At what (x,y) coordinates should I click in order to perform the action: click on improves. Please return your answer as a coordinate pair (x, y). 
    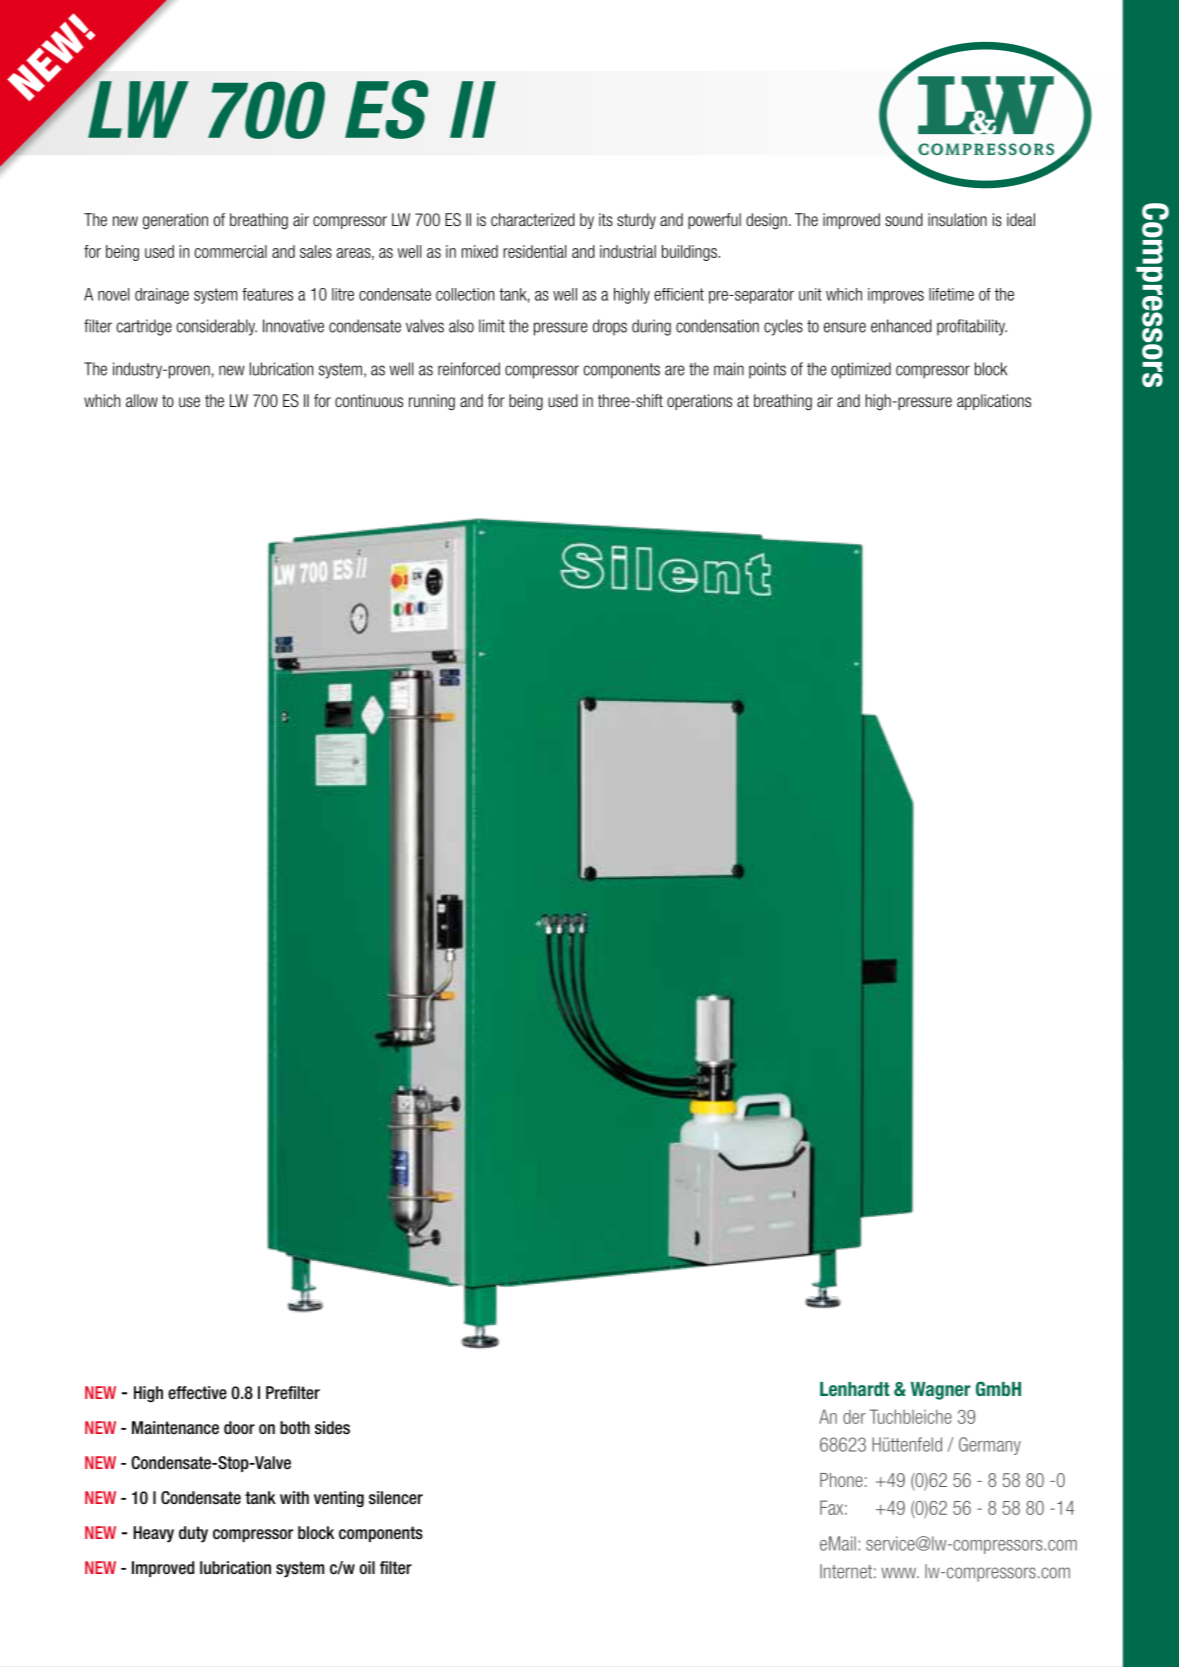
    Looking at the image, I should click on (896, 296).
